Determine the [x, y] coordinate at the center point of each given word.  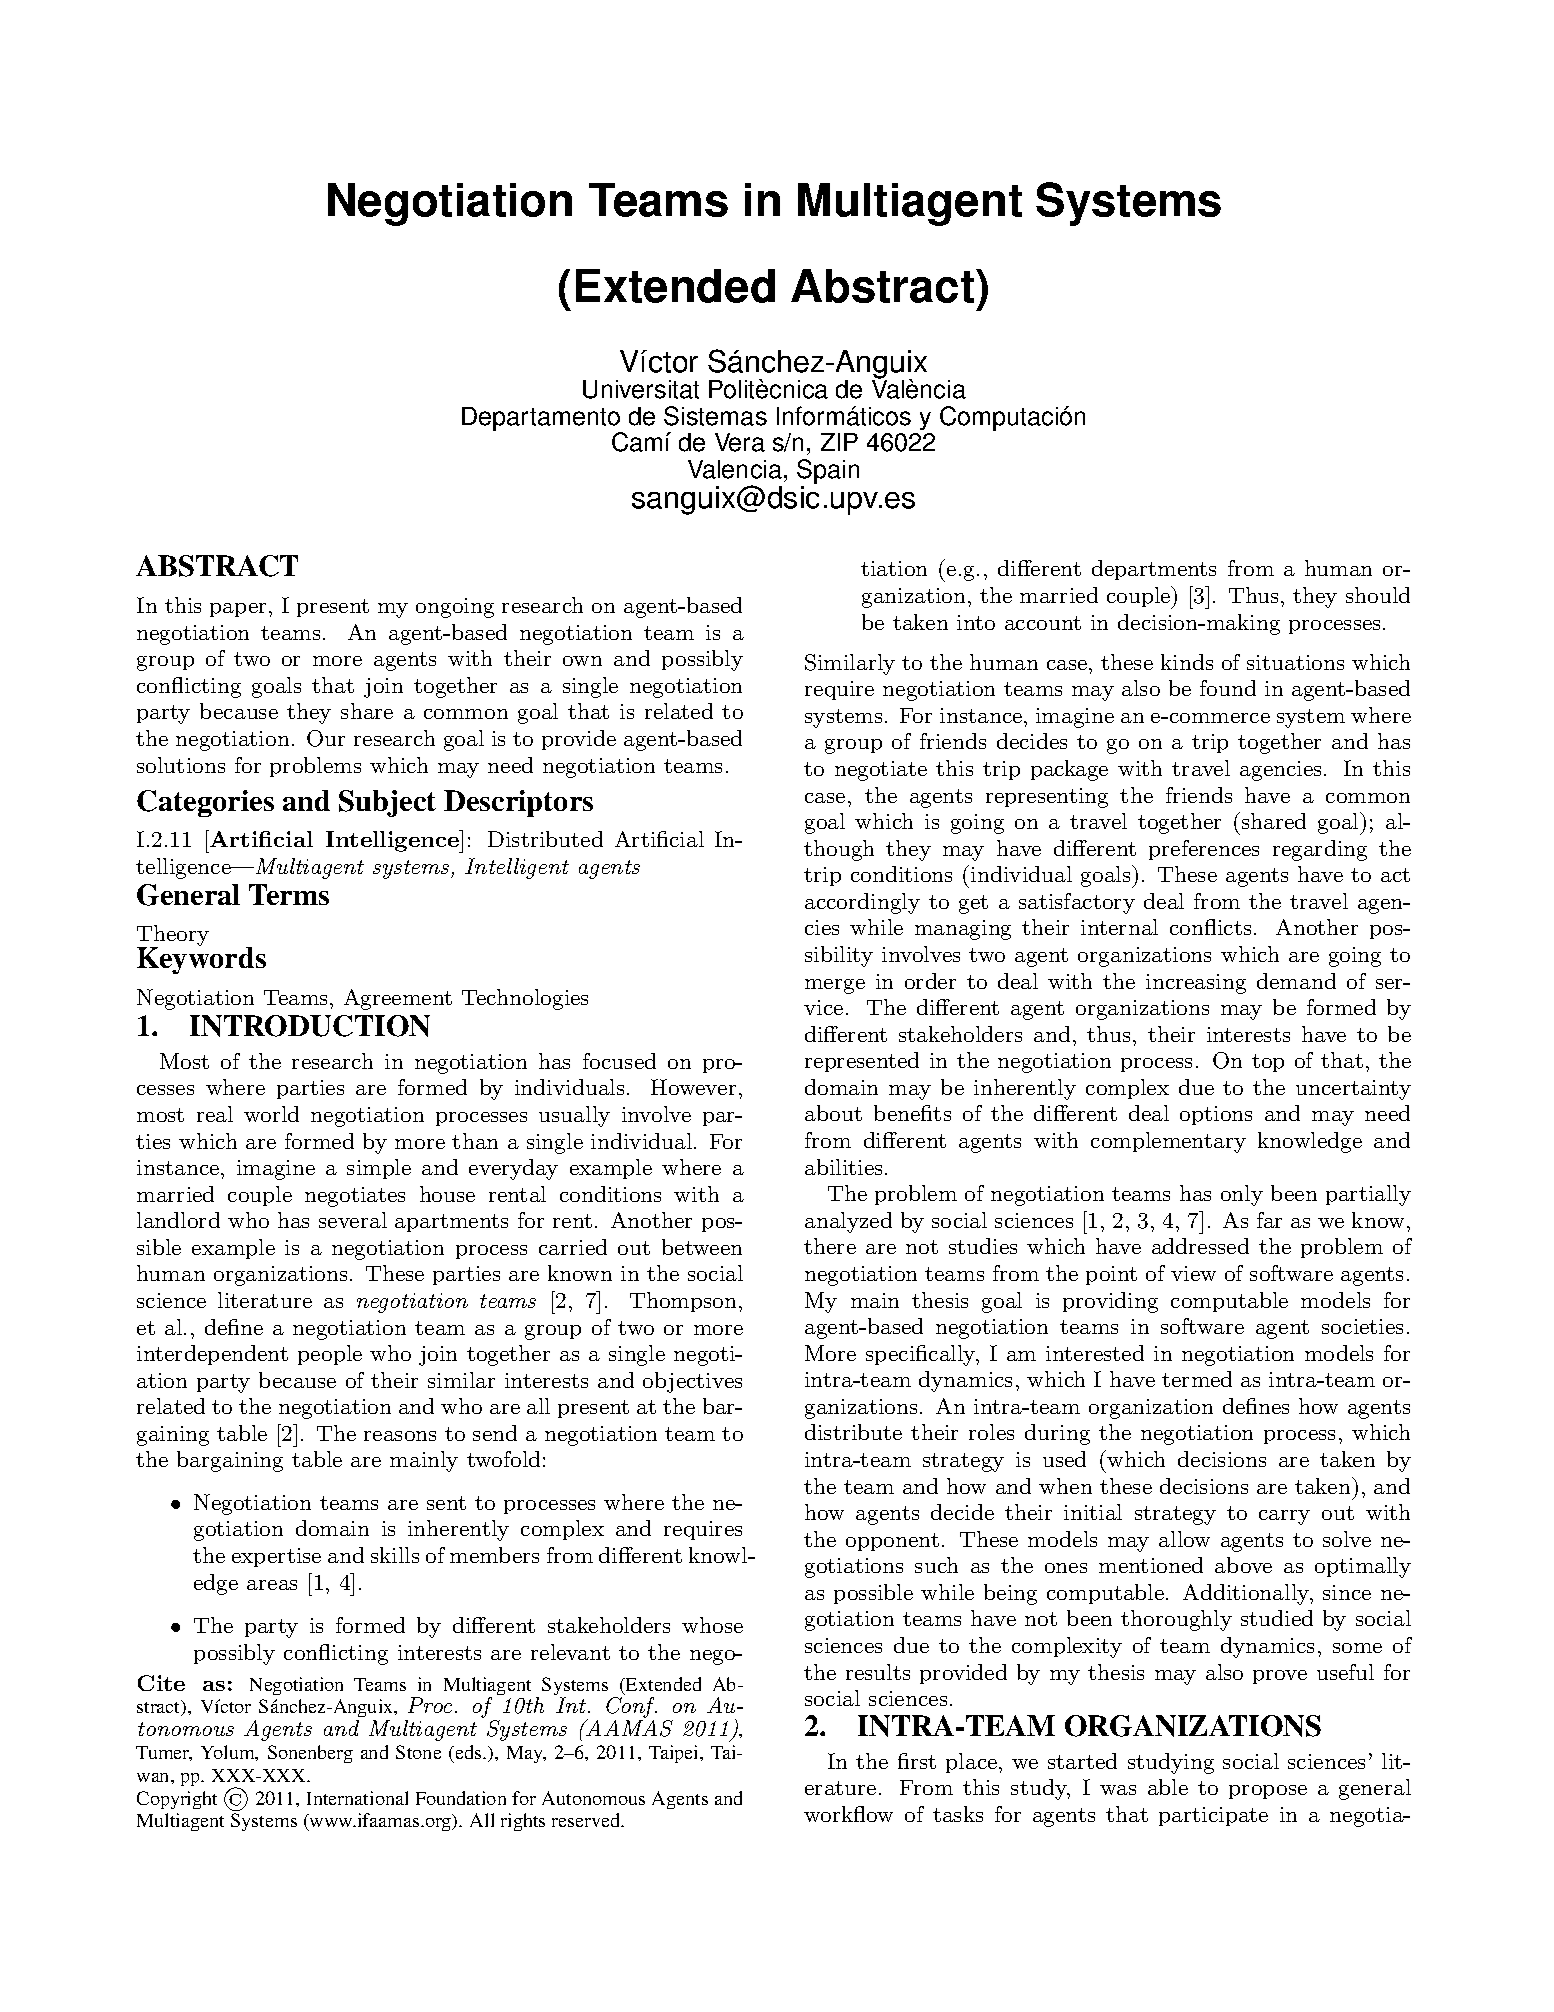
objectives [692, 1382]
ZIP [839, 442]
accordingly [862, 903]
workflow [848, 1814]
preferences [1204, 850]
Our [326, 738]
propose [1268, 1792]
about [833, 1113]
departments [1154, 570]
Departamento [542, 420]
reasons [400, 1436]
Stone [418, 1752]
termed [1197, 1379]
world [271, 1114]
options [1216, 1115]
